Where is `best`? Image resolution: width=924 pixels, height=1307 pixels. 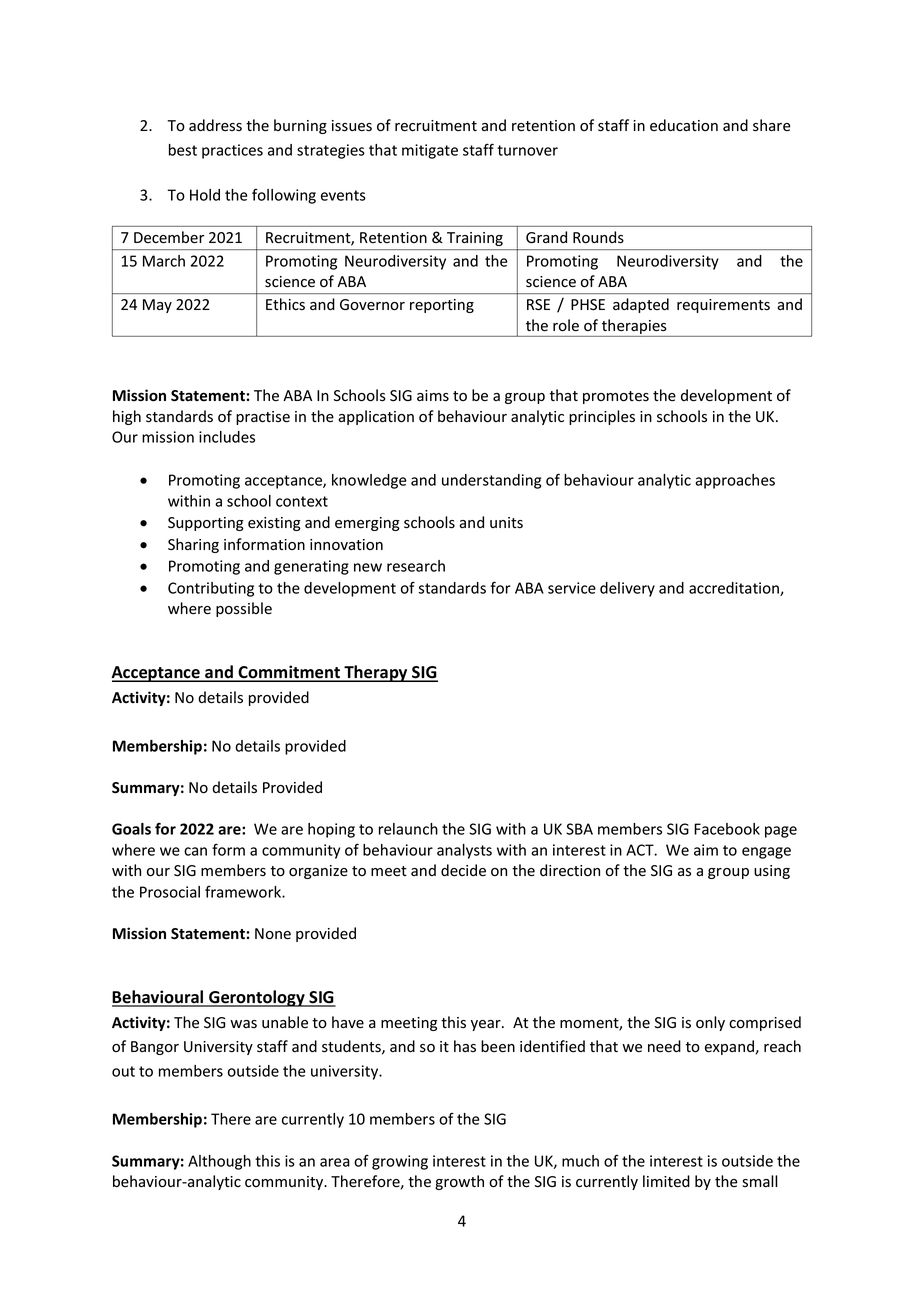 best is located at coordinates (183, 150).
